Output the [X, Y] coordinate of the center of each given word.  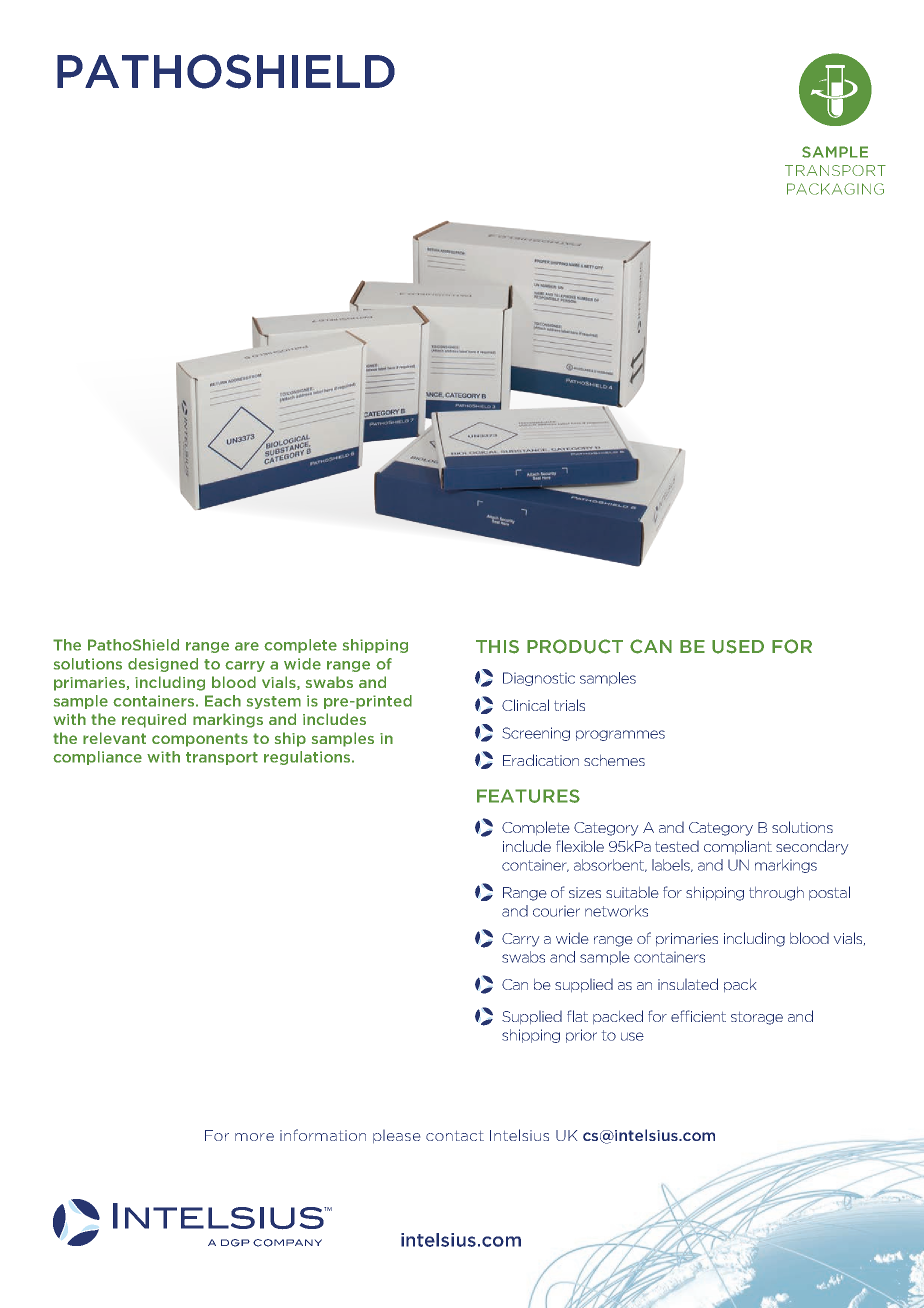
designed [163, 665]
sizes [585, 892]
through [776, 894]
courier [556, 911]
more [254, 1137]
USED [738, 647]
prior [581, 1036]
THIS [497, 647]
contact [455, 1136]
